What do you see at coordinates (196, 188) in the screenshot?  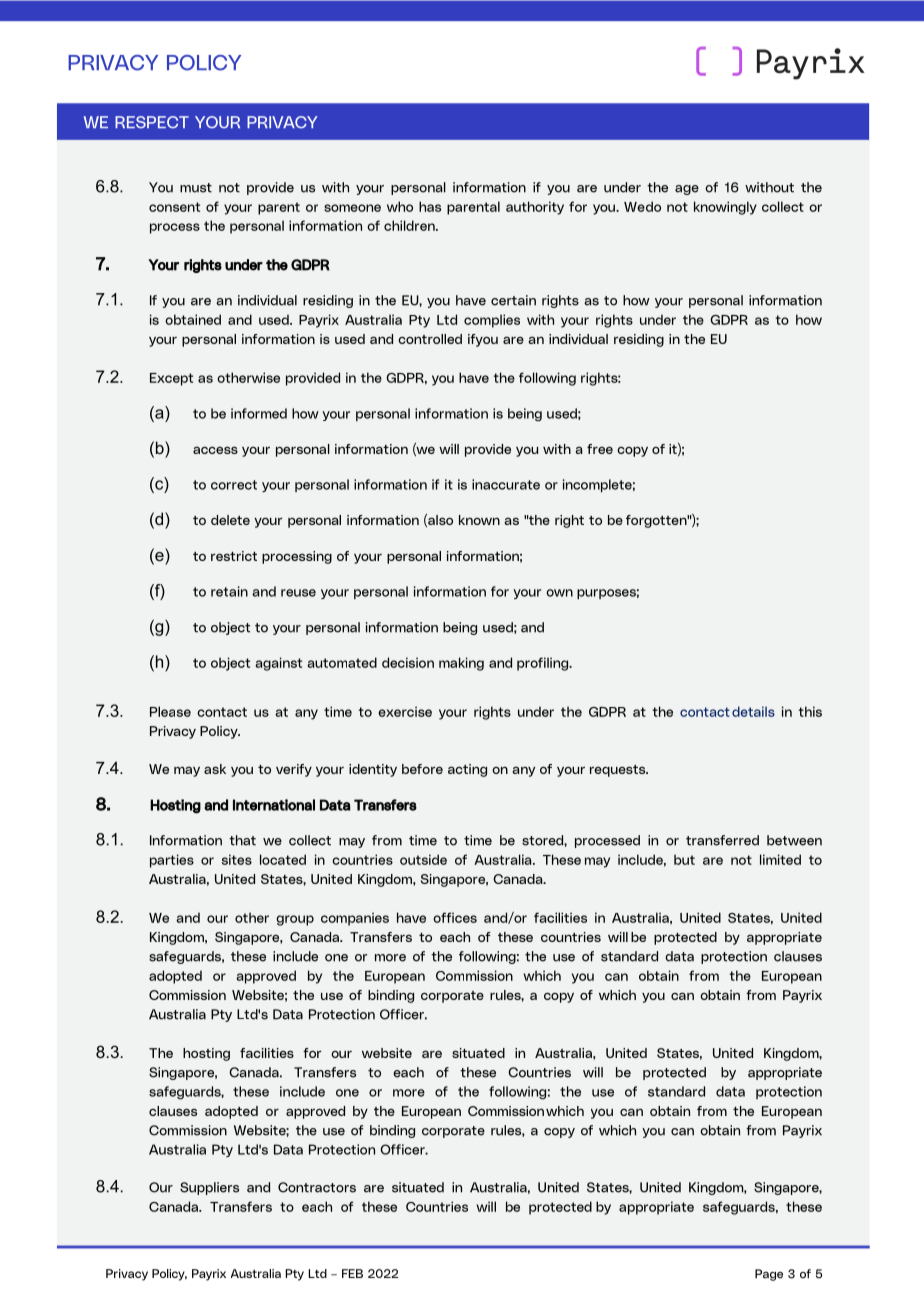 I see `must` at bounding box center [196, 188].
